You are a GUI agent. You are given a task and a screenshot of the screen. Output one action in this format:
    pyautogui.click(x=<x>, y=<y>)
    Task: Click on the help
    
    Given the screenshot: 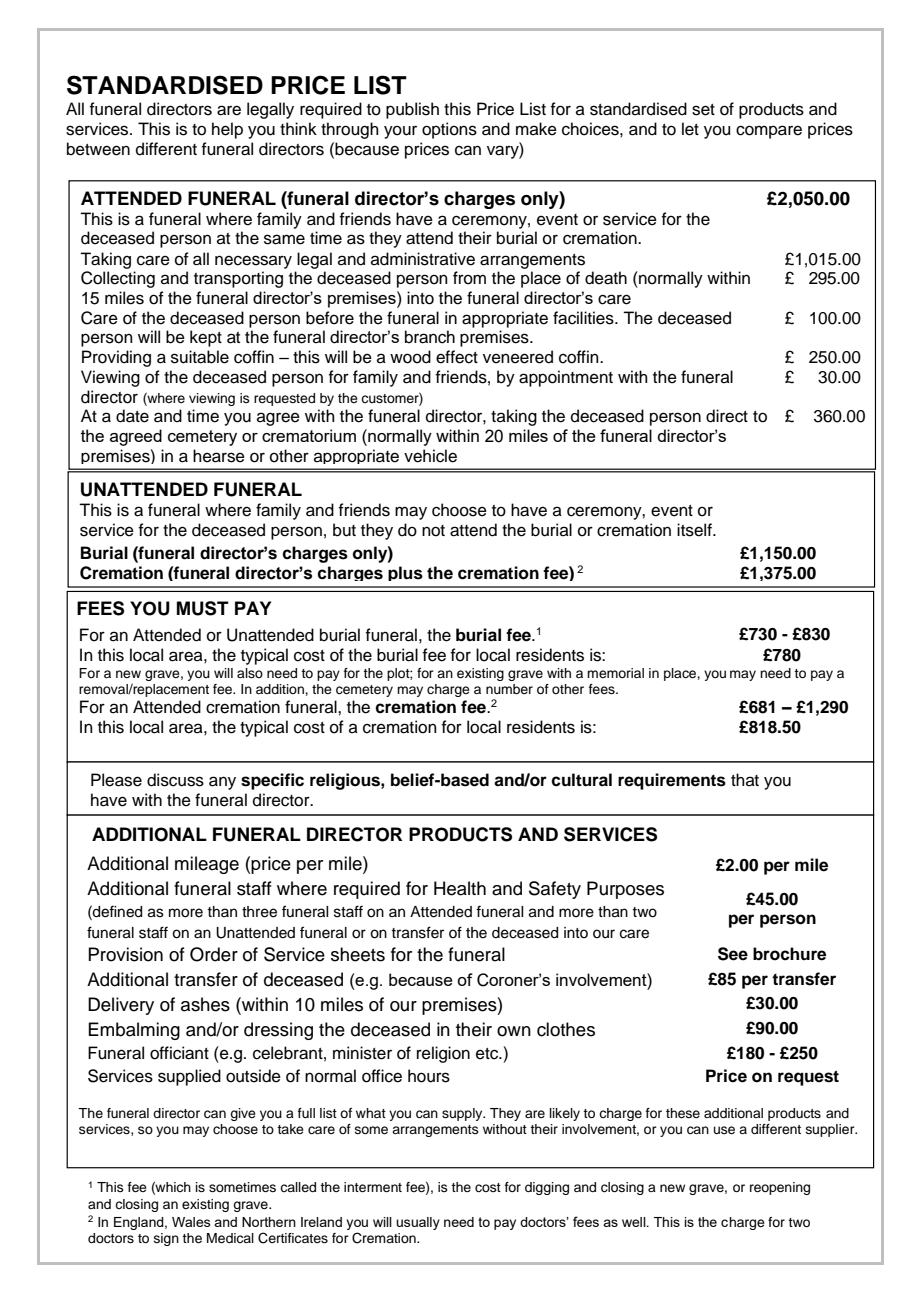 What is the action you would take?
    pyautogui.click(x=227, y=130)
